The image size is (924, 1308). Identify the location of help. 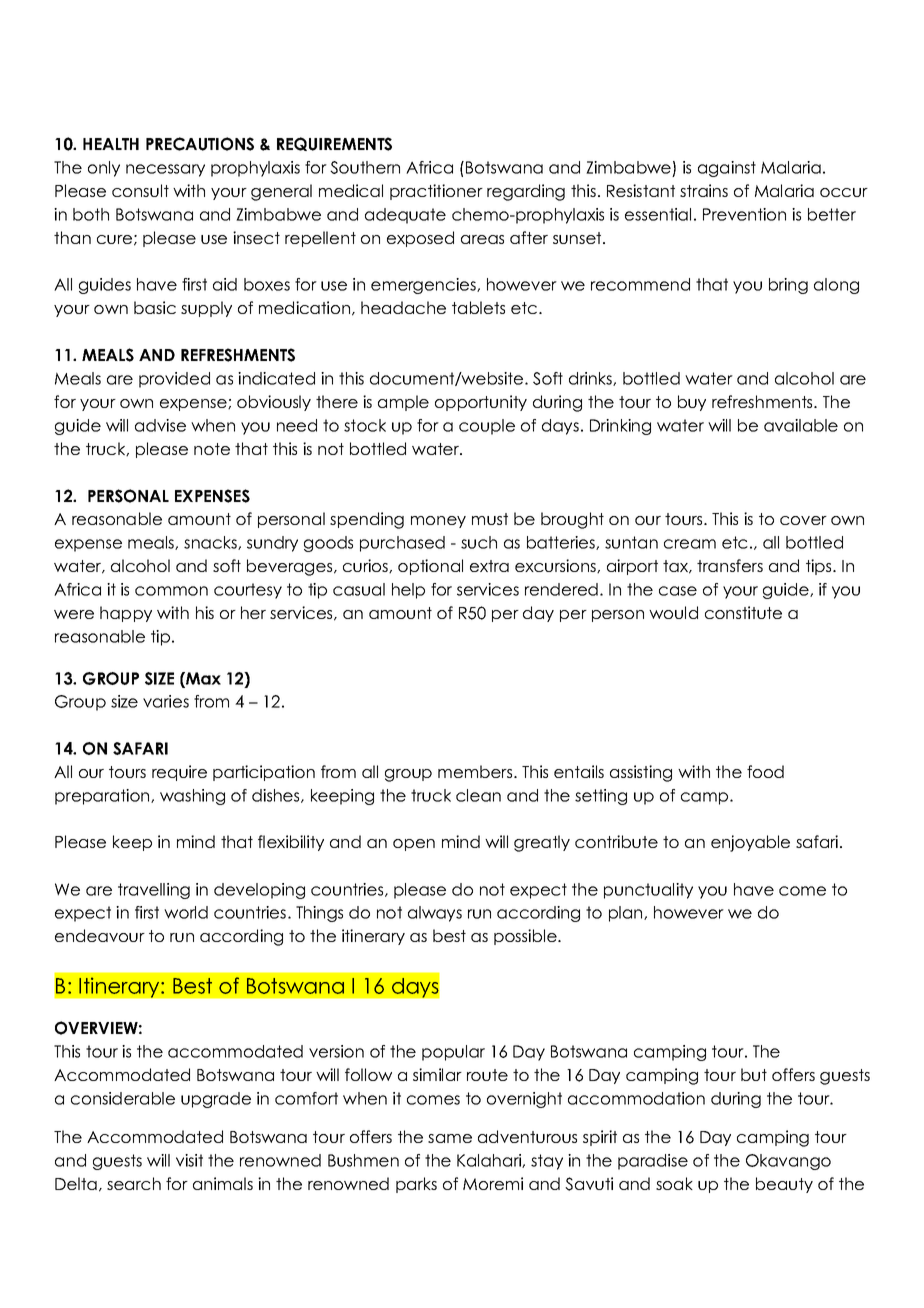
(408, 591).
